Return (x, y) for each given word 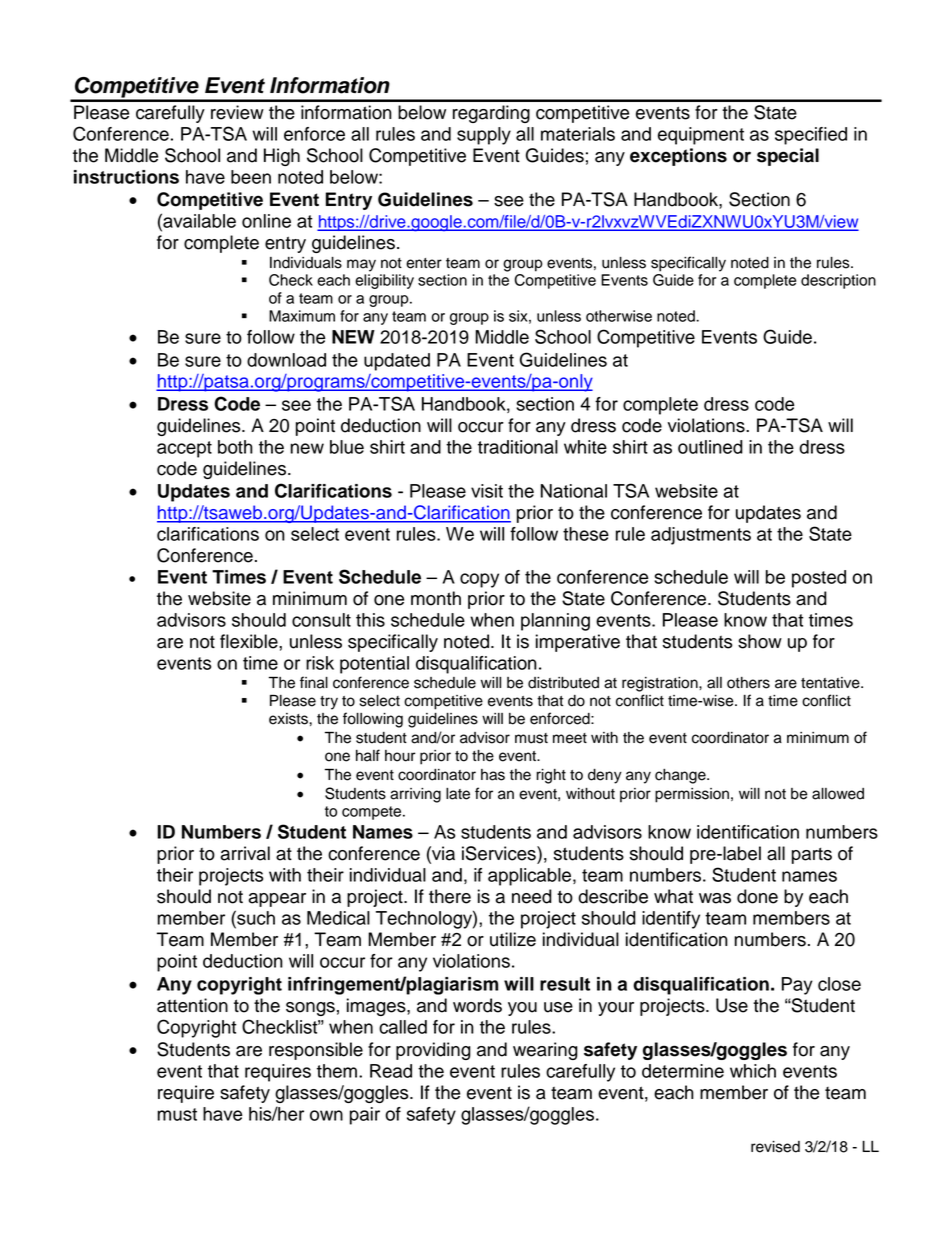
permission (692, 795)
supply (484, 136)
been (251, 177)
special (788, 157)
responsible (316, 1051)
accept (184, 449)
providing (433, 1051)
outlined (710, 447)
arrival (245, 853)
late (458, 794)
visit (487, 491)
